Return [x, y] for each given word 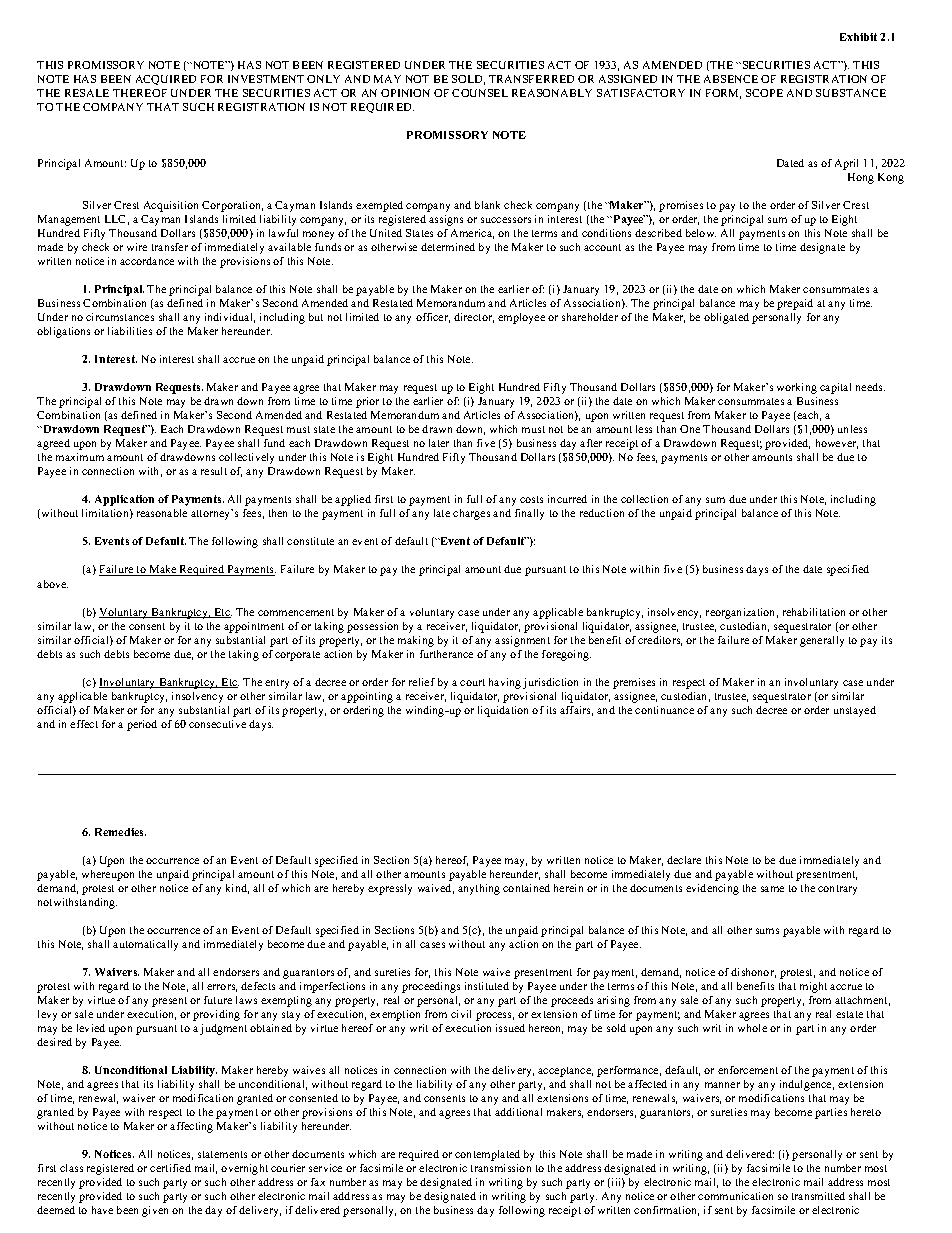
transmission [501, 1168]
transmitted [818, 1196]
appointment [254, 627]
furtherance [446, 654]
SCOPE [764, 93]
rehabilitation [814, 612]
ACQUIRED [166, 80]
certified [170, 1168]
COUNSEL [480, 93]
